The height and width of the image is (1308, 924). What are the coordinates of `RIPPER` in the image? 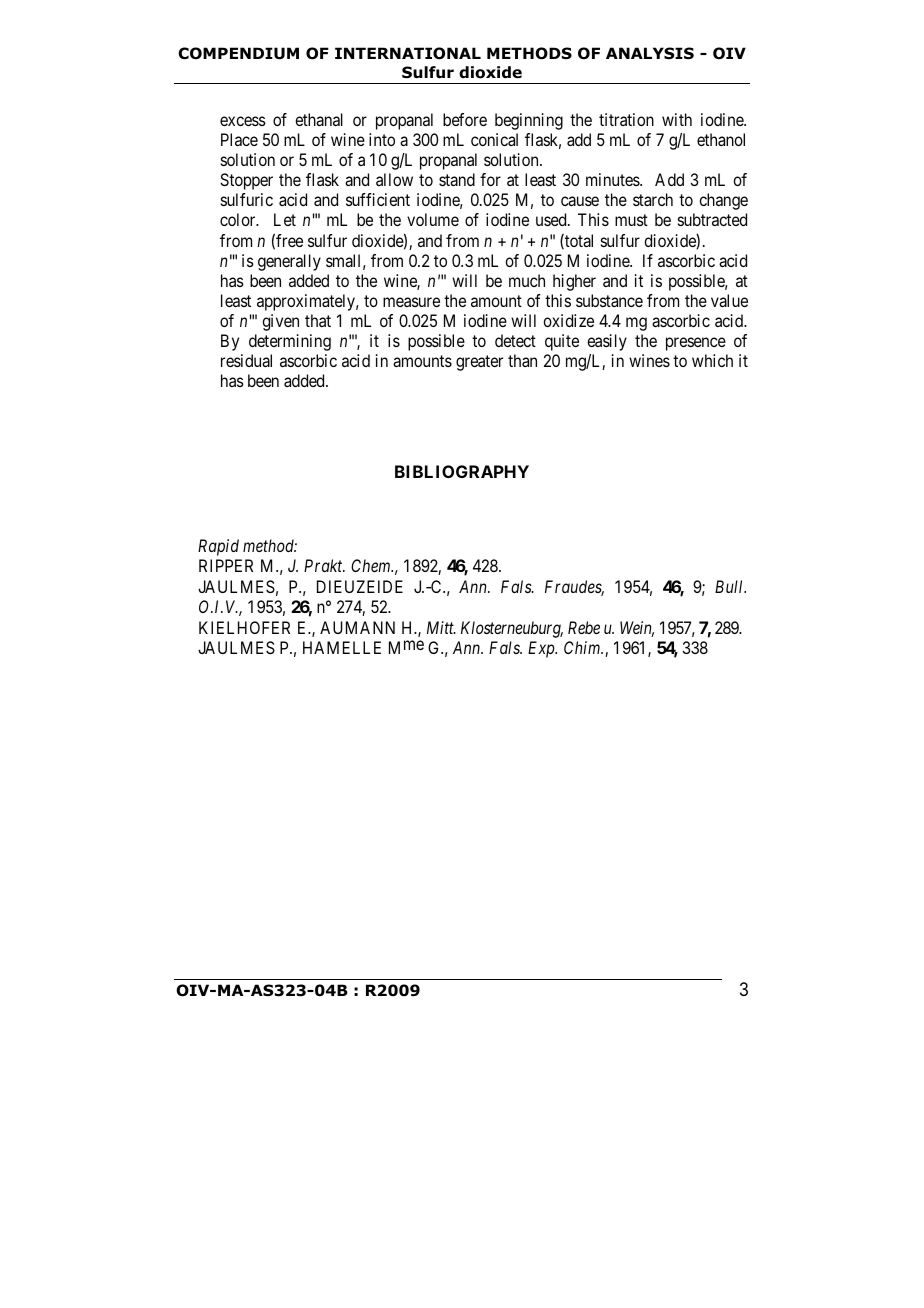 It's located at (226, 565).
